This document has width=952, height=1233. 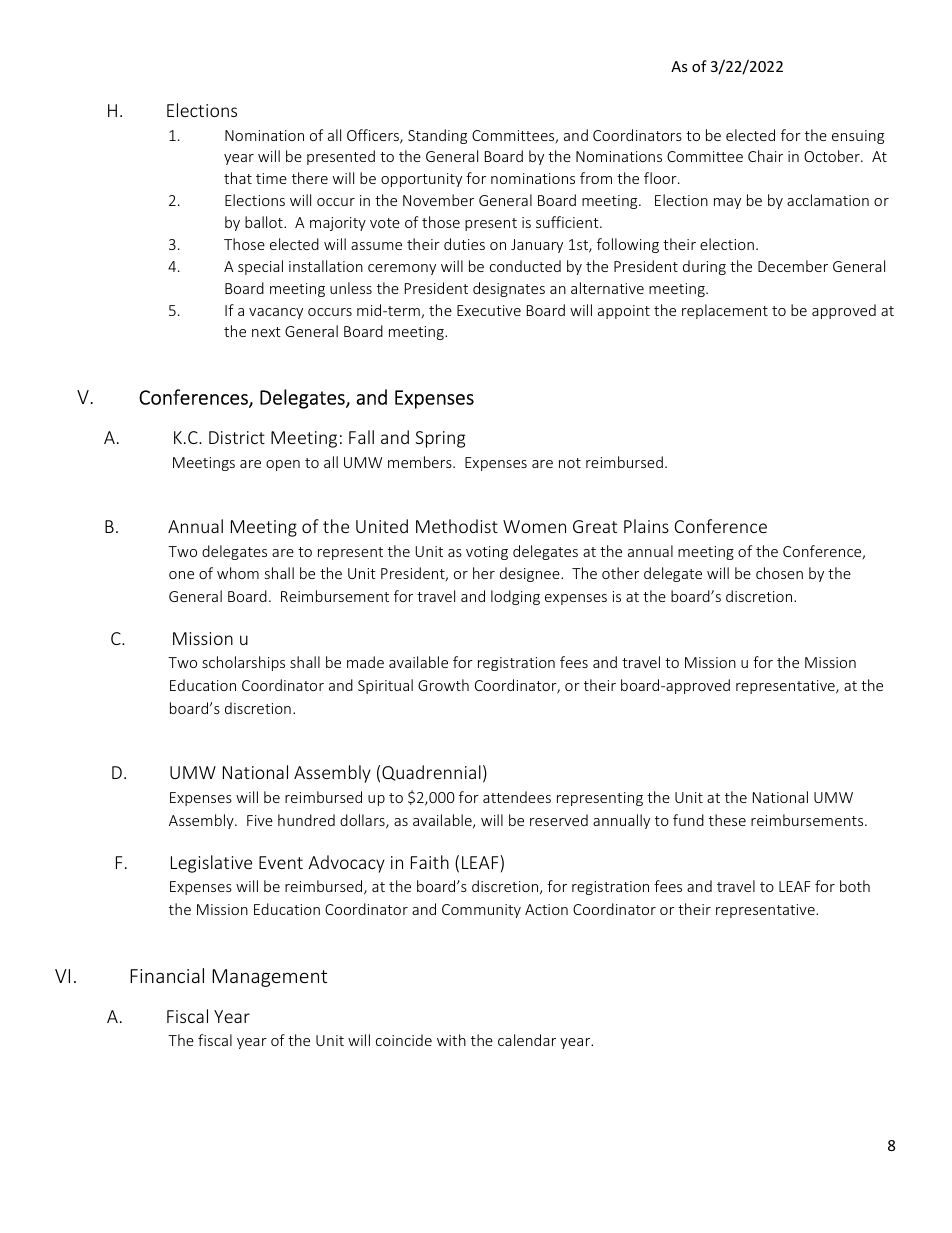 I want to click on Chair, so click(x=765, y=156).
